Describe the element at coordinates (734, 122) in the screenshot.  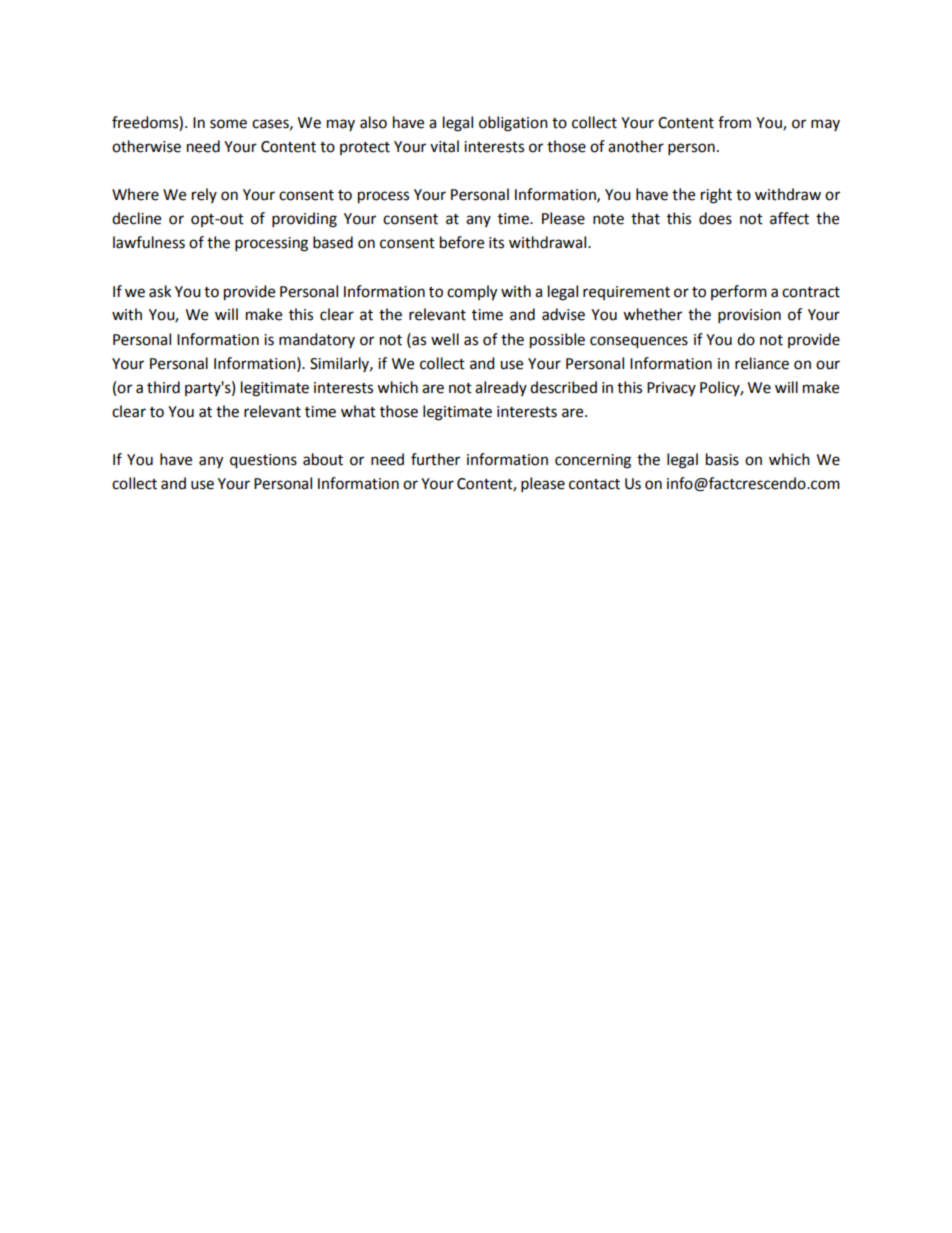
I see `from` at that location.
